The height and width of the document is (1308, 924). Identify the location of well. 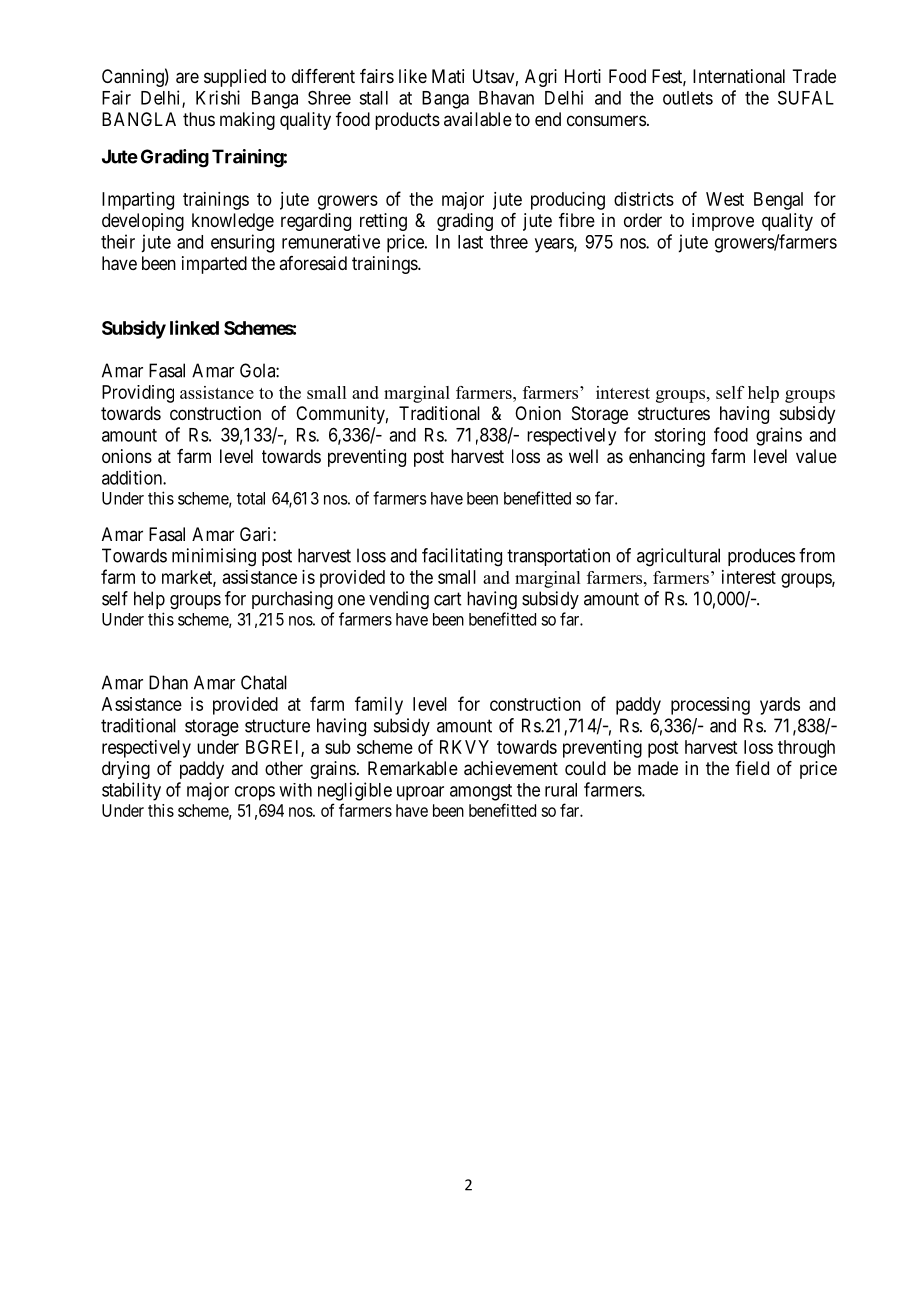
(583, 456).
